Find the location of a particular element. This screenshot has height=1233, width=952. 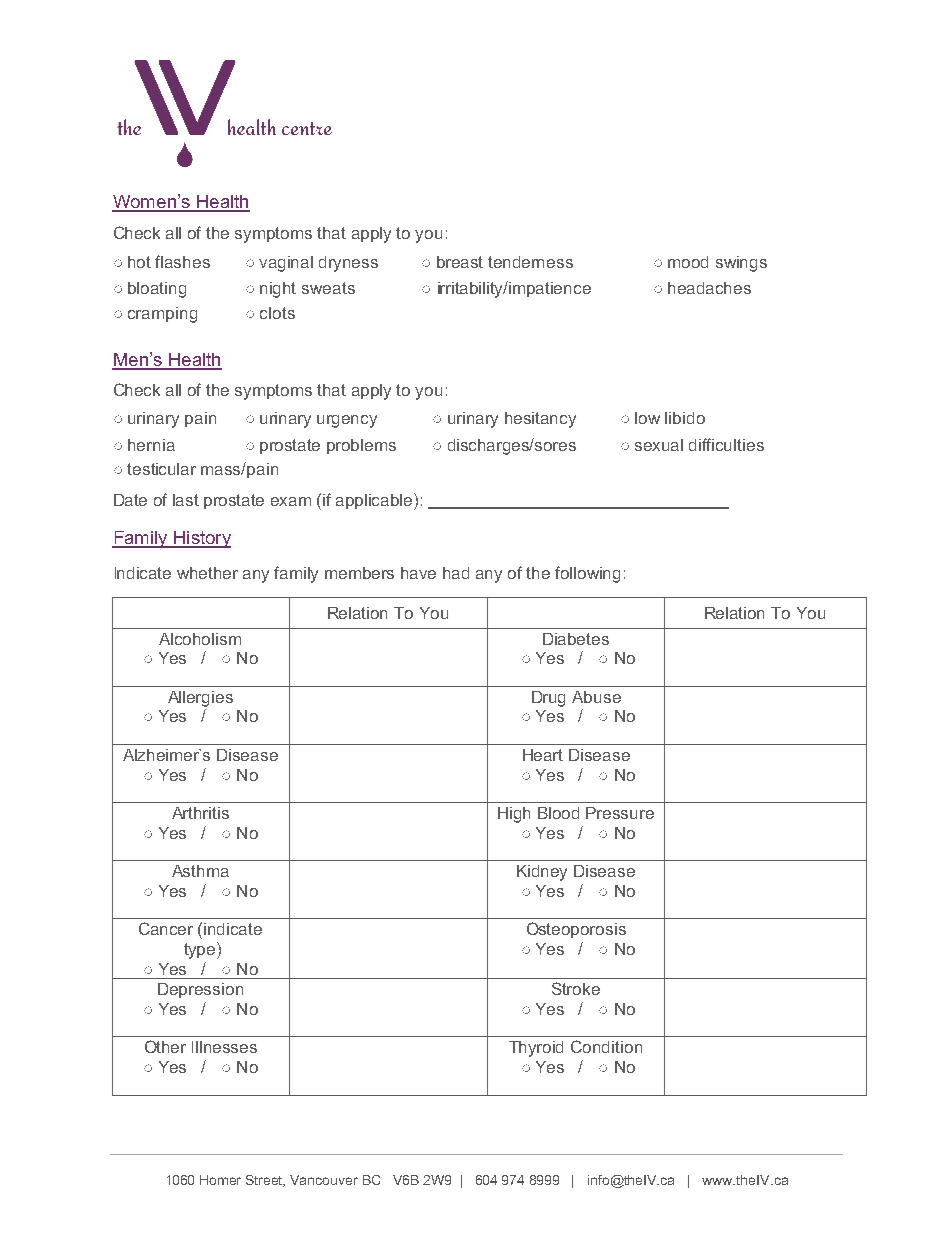

Pressure is located at coordinates (620, 813).
